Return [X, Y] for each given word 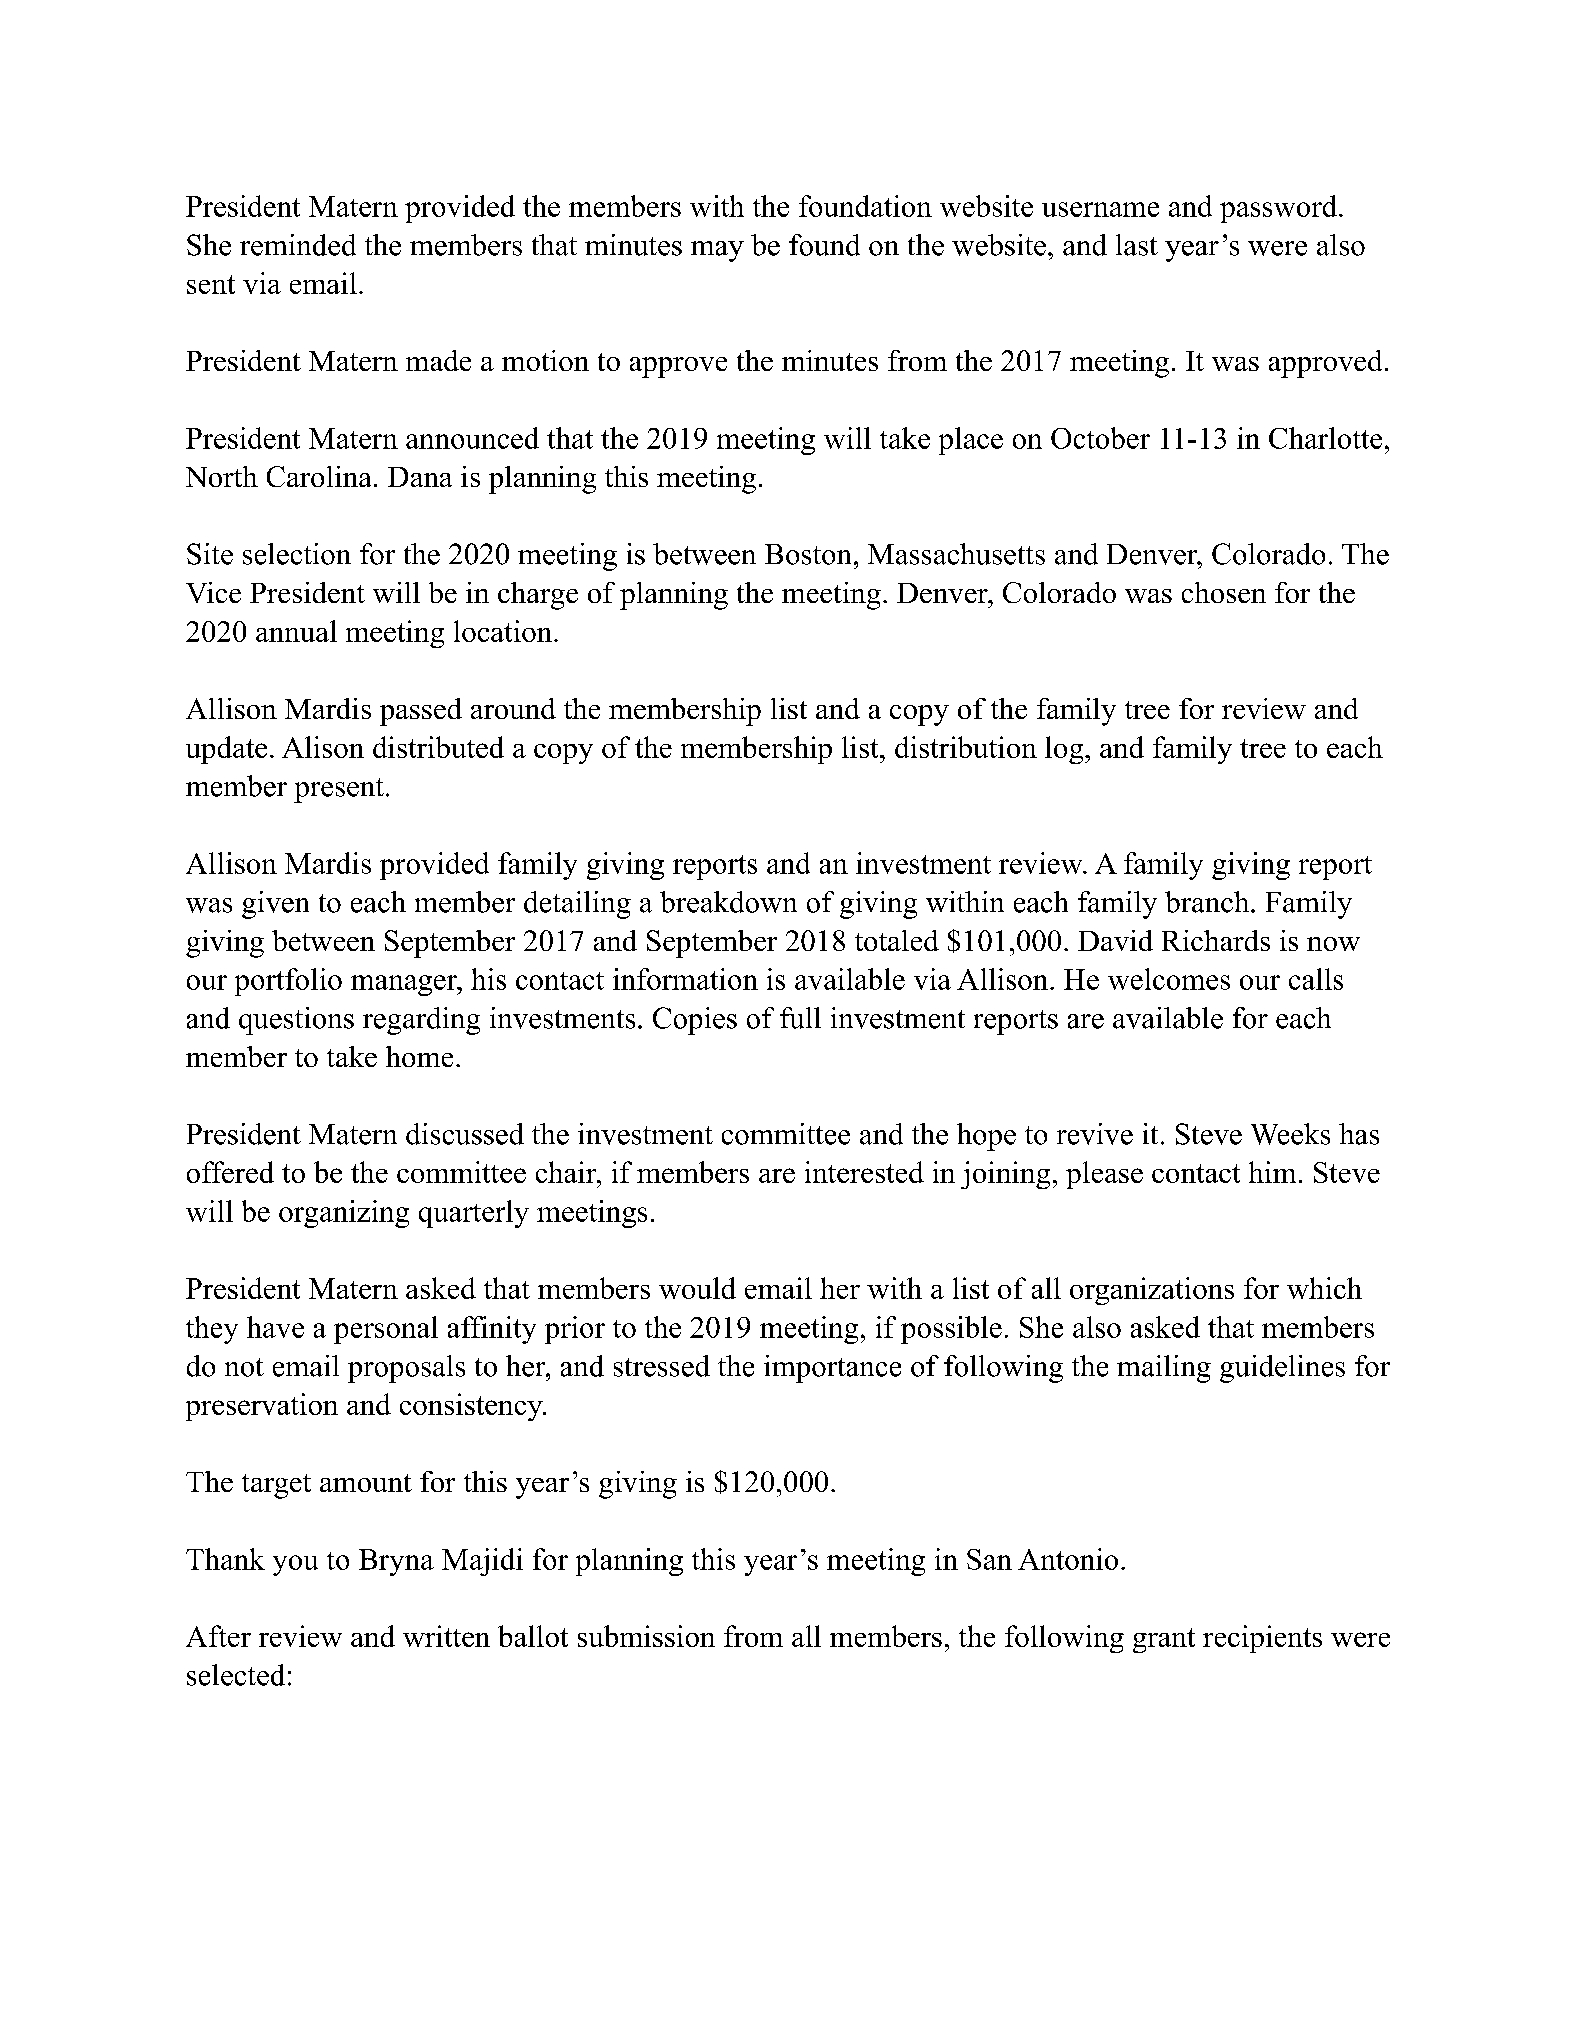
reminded [298, 245]
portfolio [288, 982]
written [446, 1636]
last [1137, 245]
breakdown [728, 902]
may [717, 251]
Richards [1216, 940]
